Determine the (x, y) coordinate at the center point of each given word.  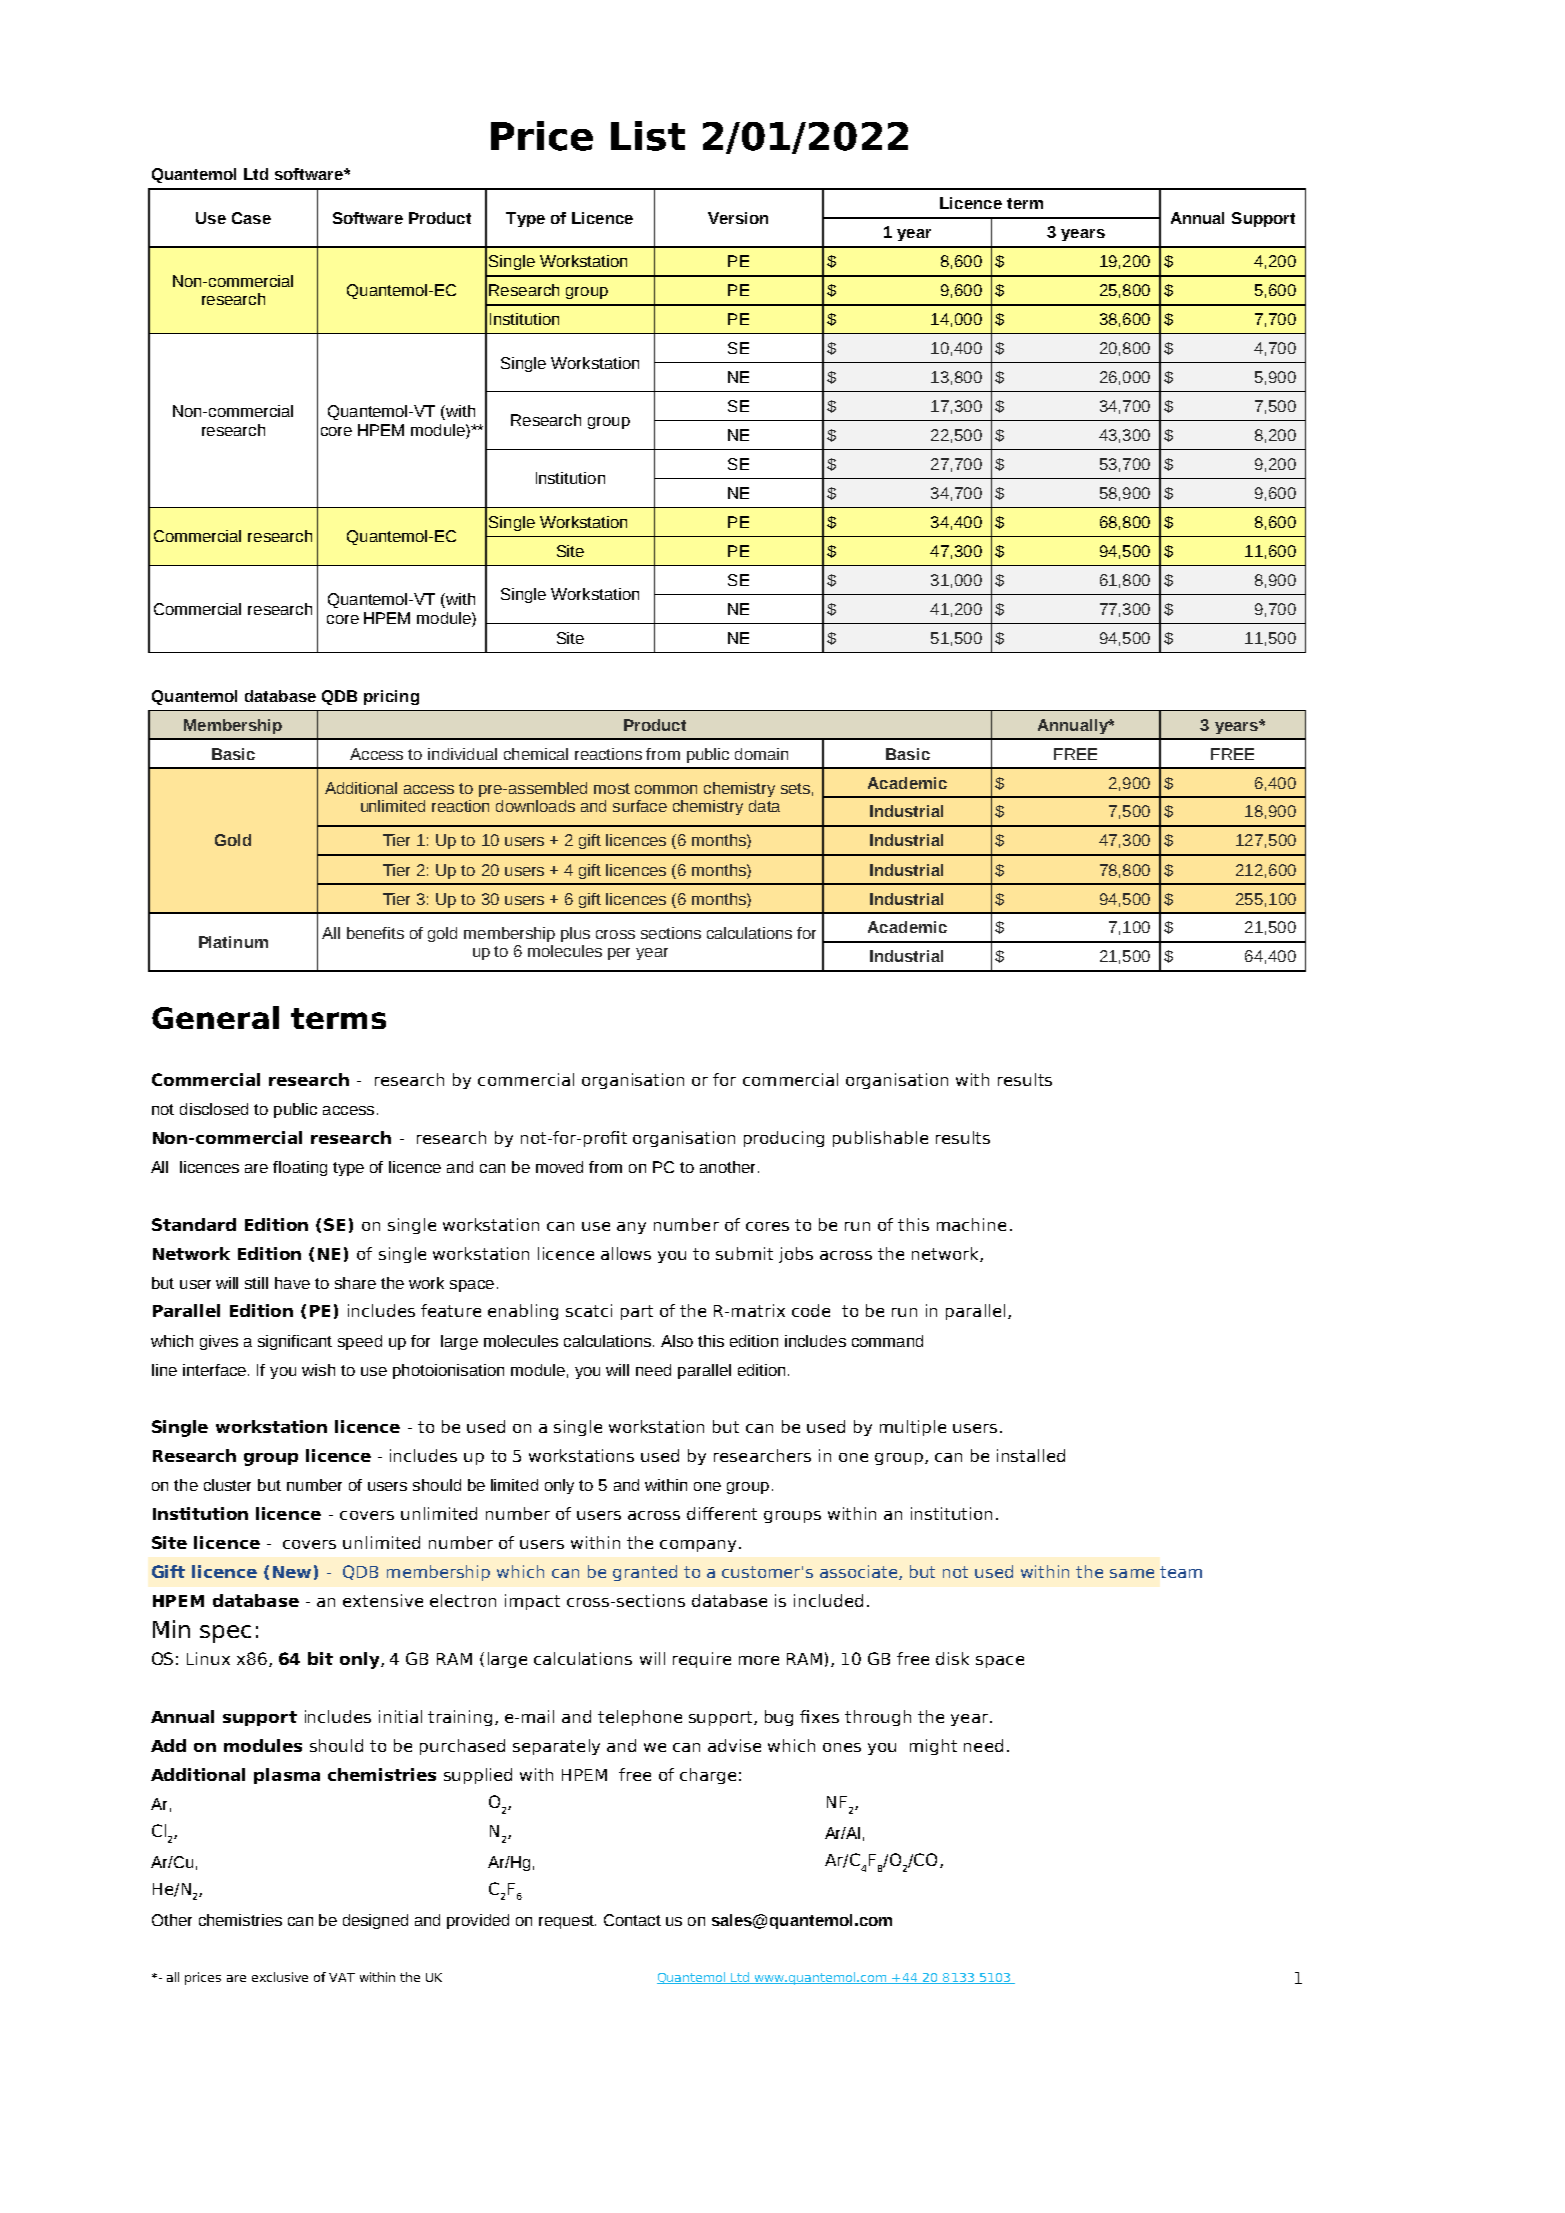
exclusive (280, 1977)
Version (738, 218)
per (619, 954)
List (648, 136)
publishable (880, 1139)
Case (251, 218)
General (215, 1017)
